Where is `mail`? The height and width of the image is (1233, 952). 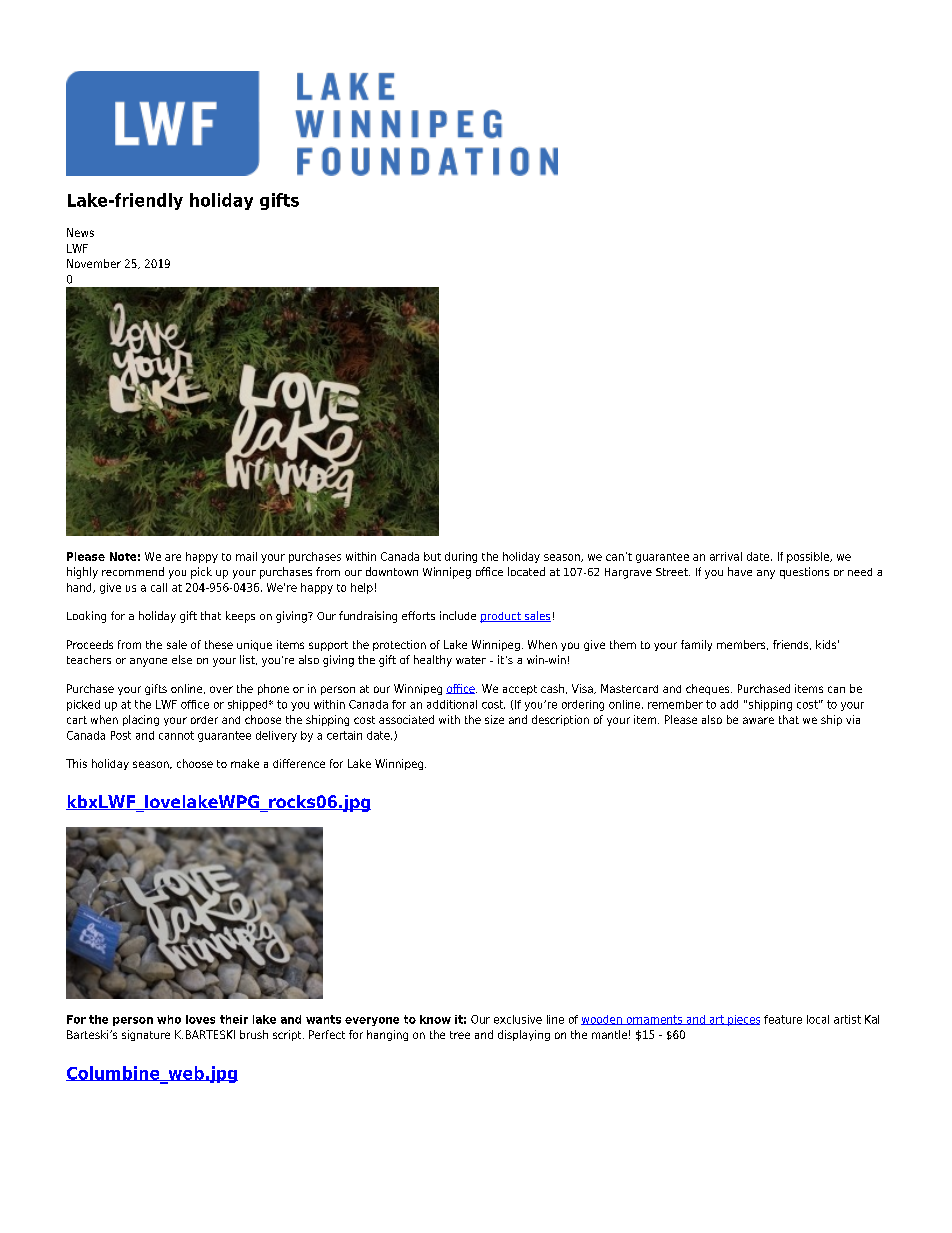 mail is located at coordinates (246, 556).
